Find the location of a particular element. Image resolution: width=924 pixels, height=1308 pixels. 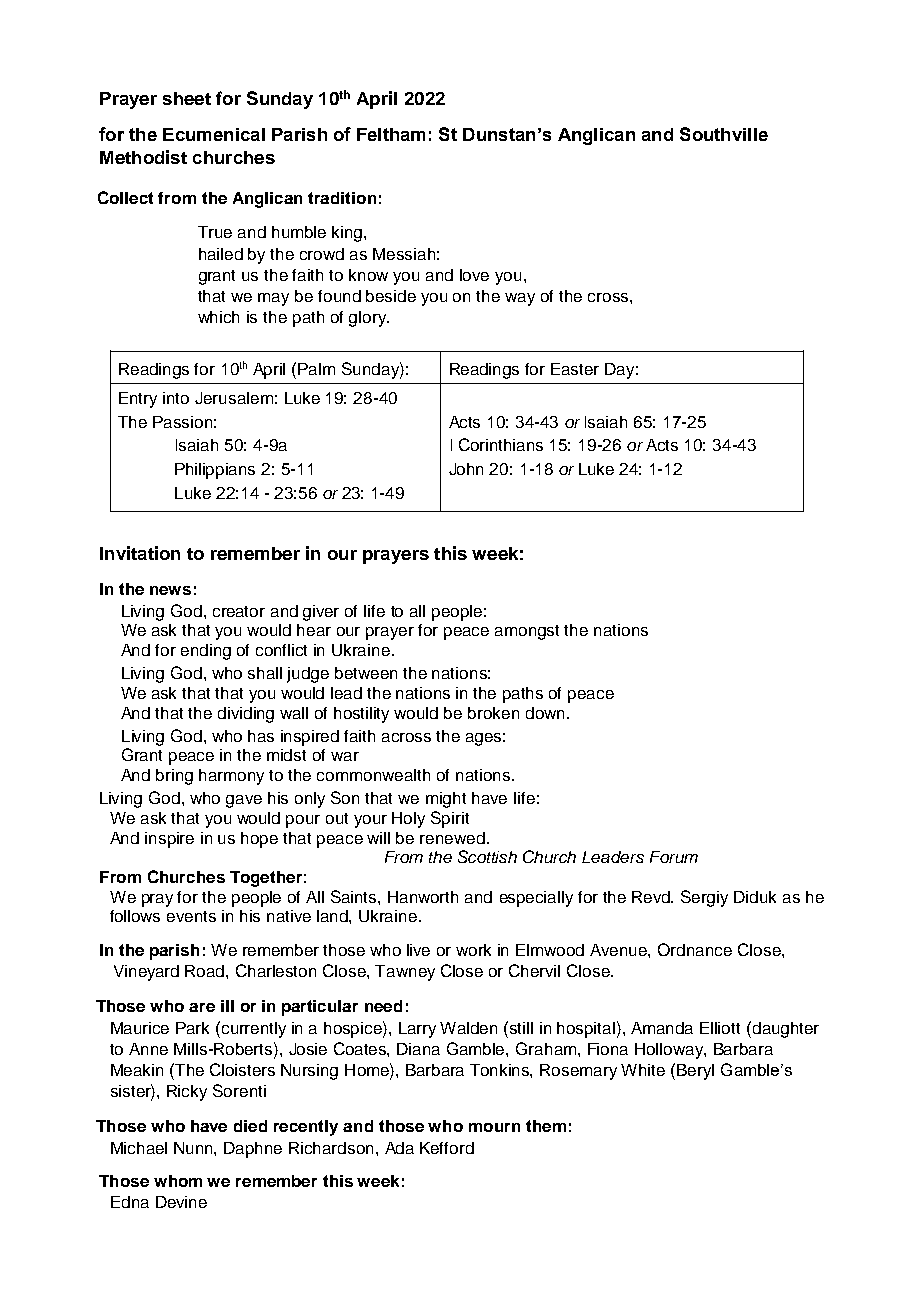

Ordnance is located at coordinates (695, 949).
